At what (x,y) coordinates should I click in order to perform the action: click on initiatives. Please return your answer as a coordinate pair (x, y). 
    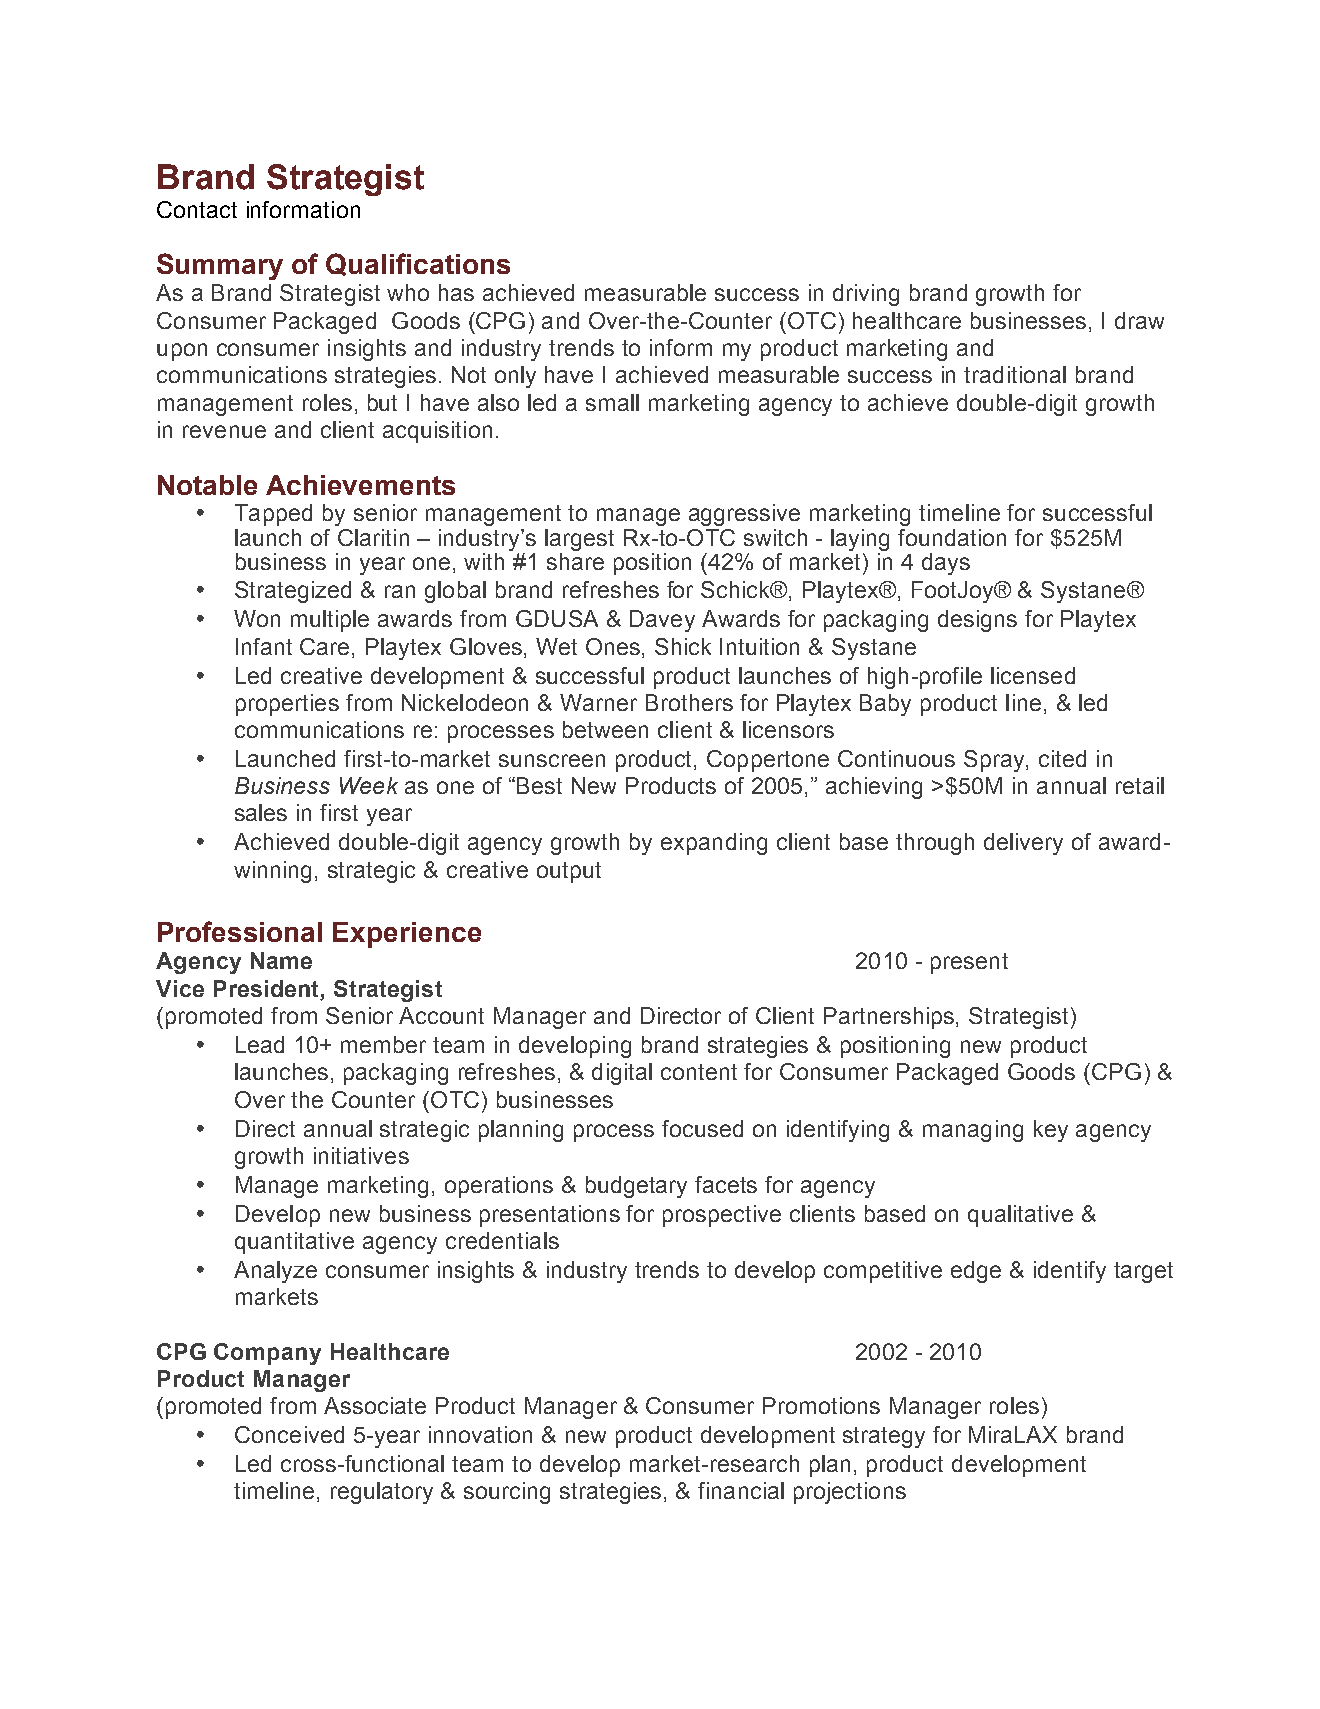
    Looking at the image, I should click on (361, 1155).
